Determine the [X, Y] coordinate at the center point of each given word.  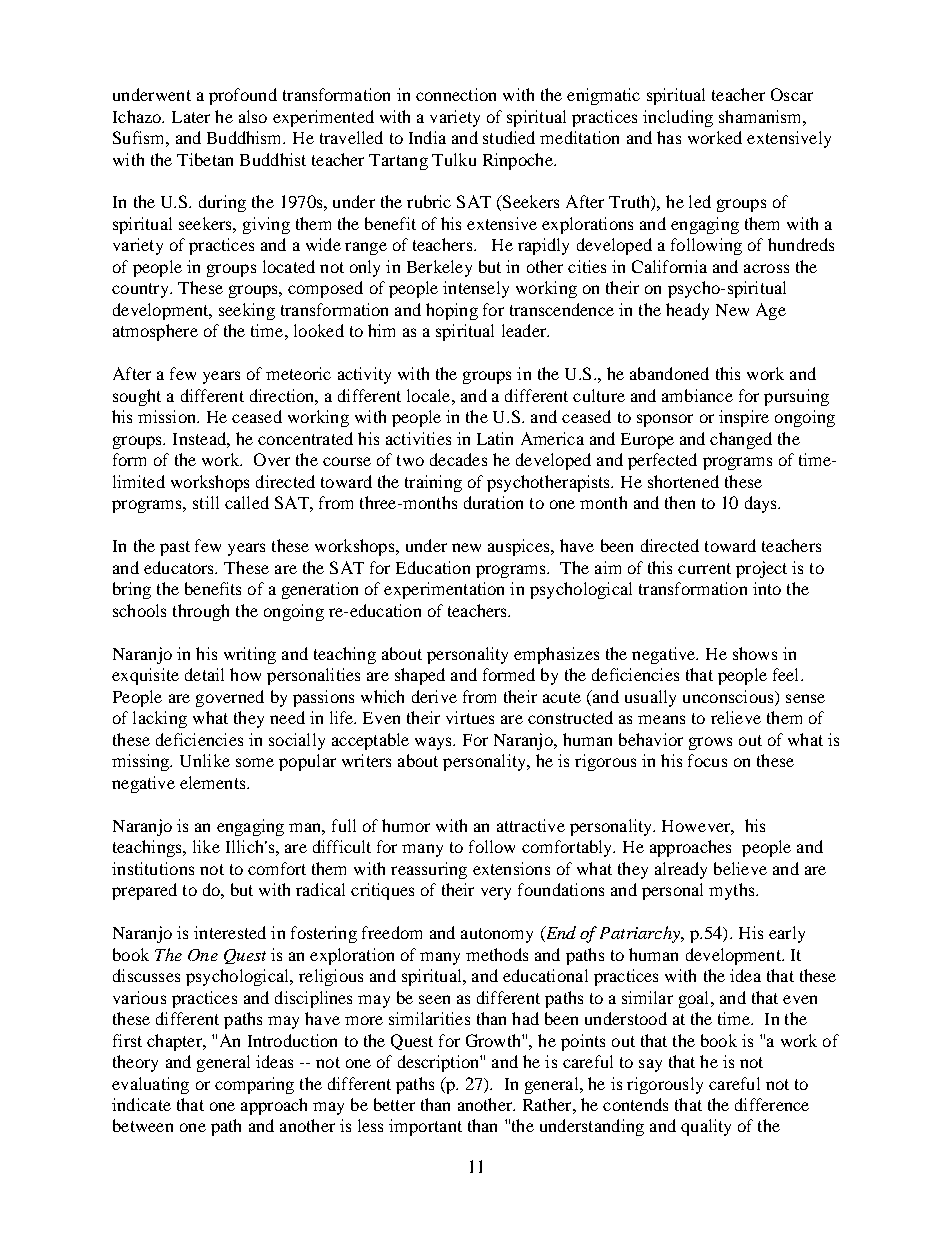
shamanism [761, 116]
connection [456, 94]
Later [191, 117]
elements [214, 782]
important [425, 1127]
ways [434, 743]
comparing [254, 1085]
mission [168, 416]
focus [707, 760]
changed [741, 440]
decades [458, 459]
